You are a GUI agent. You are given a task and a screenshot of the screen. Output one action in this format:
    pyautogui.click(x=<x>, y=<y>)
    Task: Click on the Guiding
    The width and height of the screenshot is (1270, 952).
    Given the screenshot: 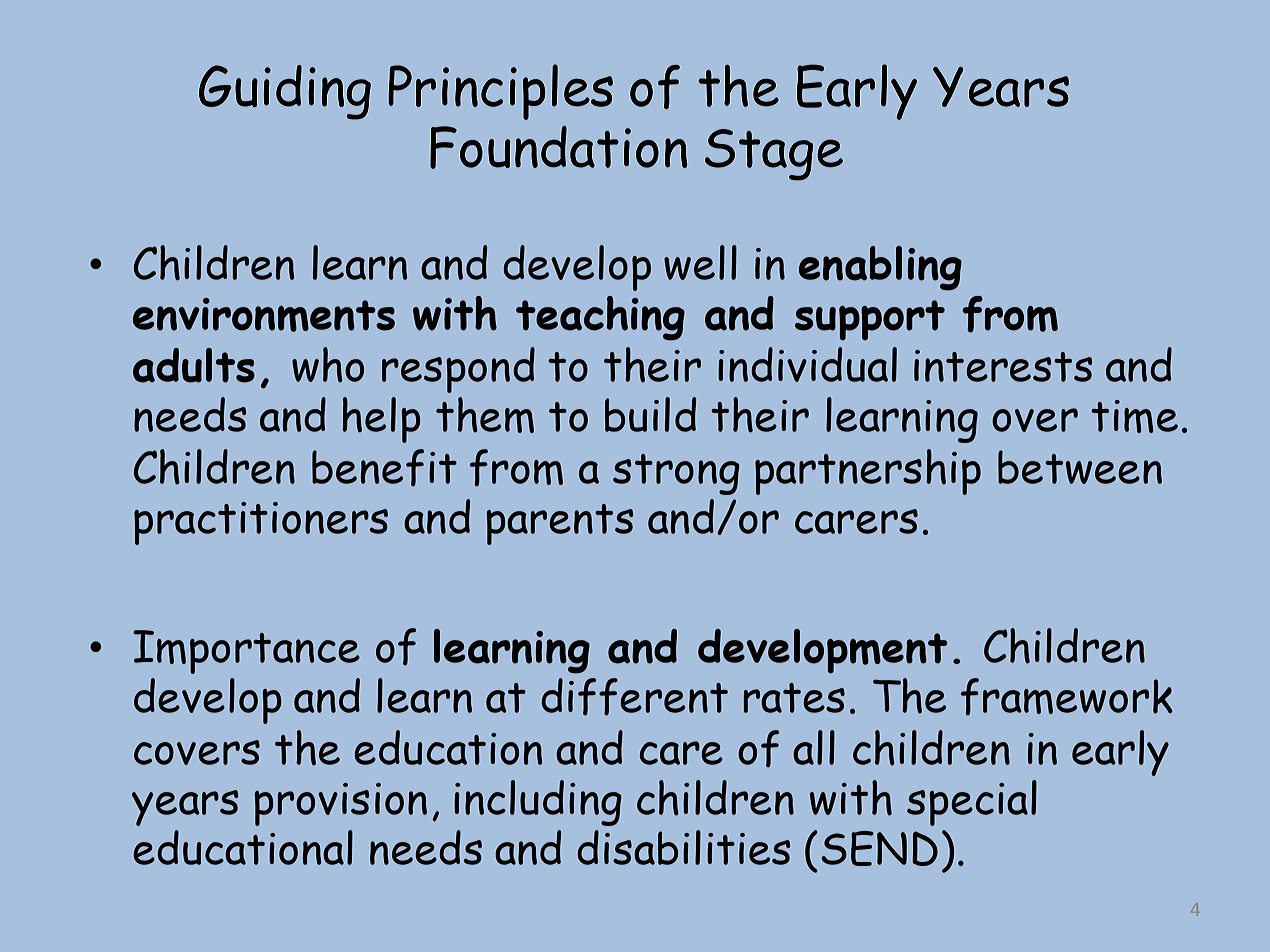 What is the action you would take?
    pyautogui.click(x=285, y=92)
